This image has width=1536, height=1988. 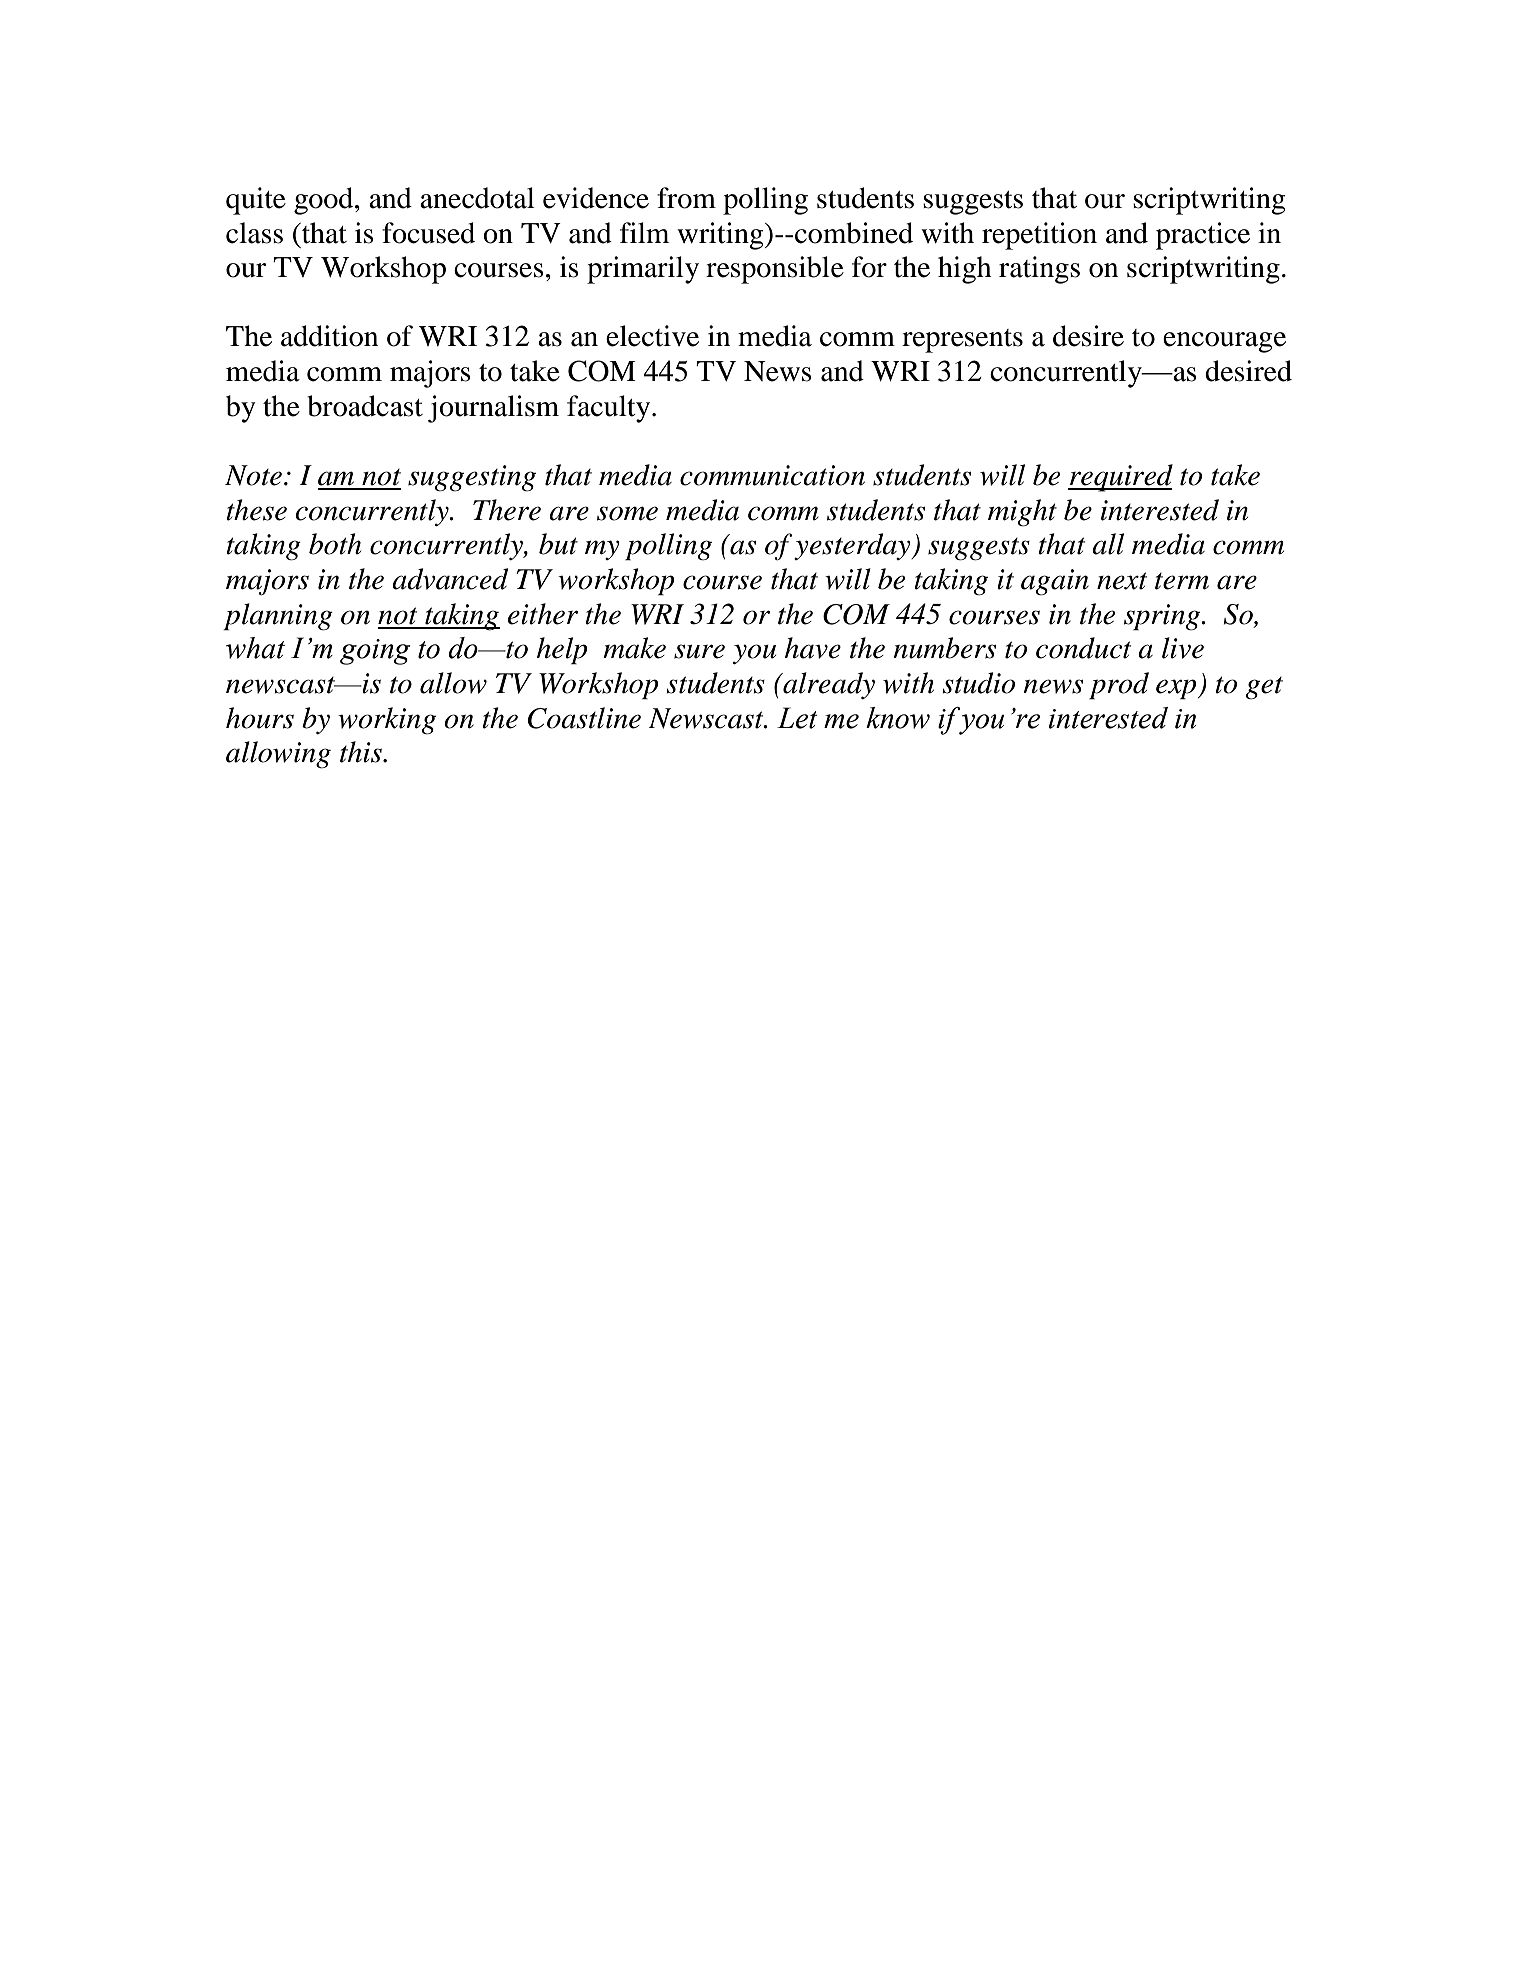 What do you see at coordinates (472, 478) in the image?
I see `suggesting` at bounding box center [472, 478].
